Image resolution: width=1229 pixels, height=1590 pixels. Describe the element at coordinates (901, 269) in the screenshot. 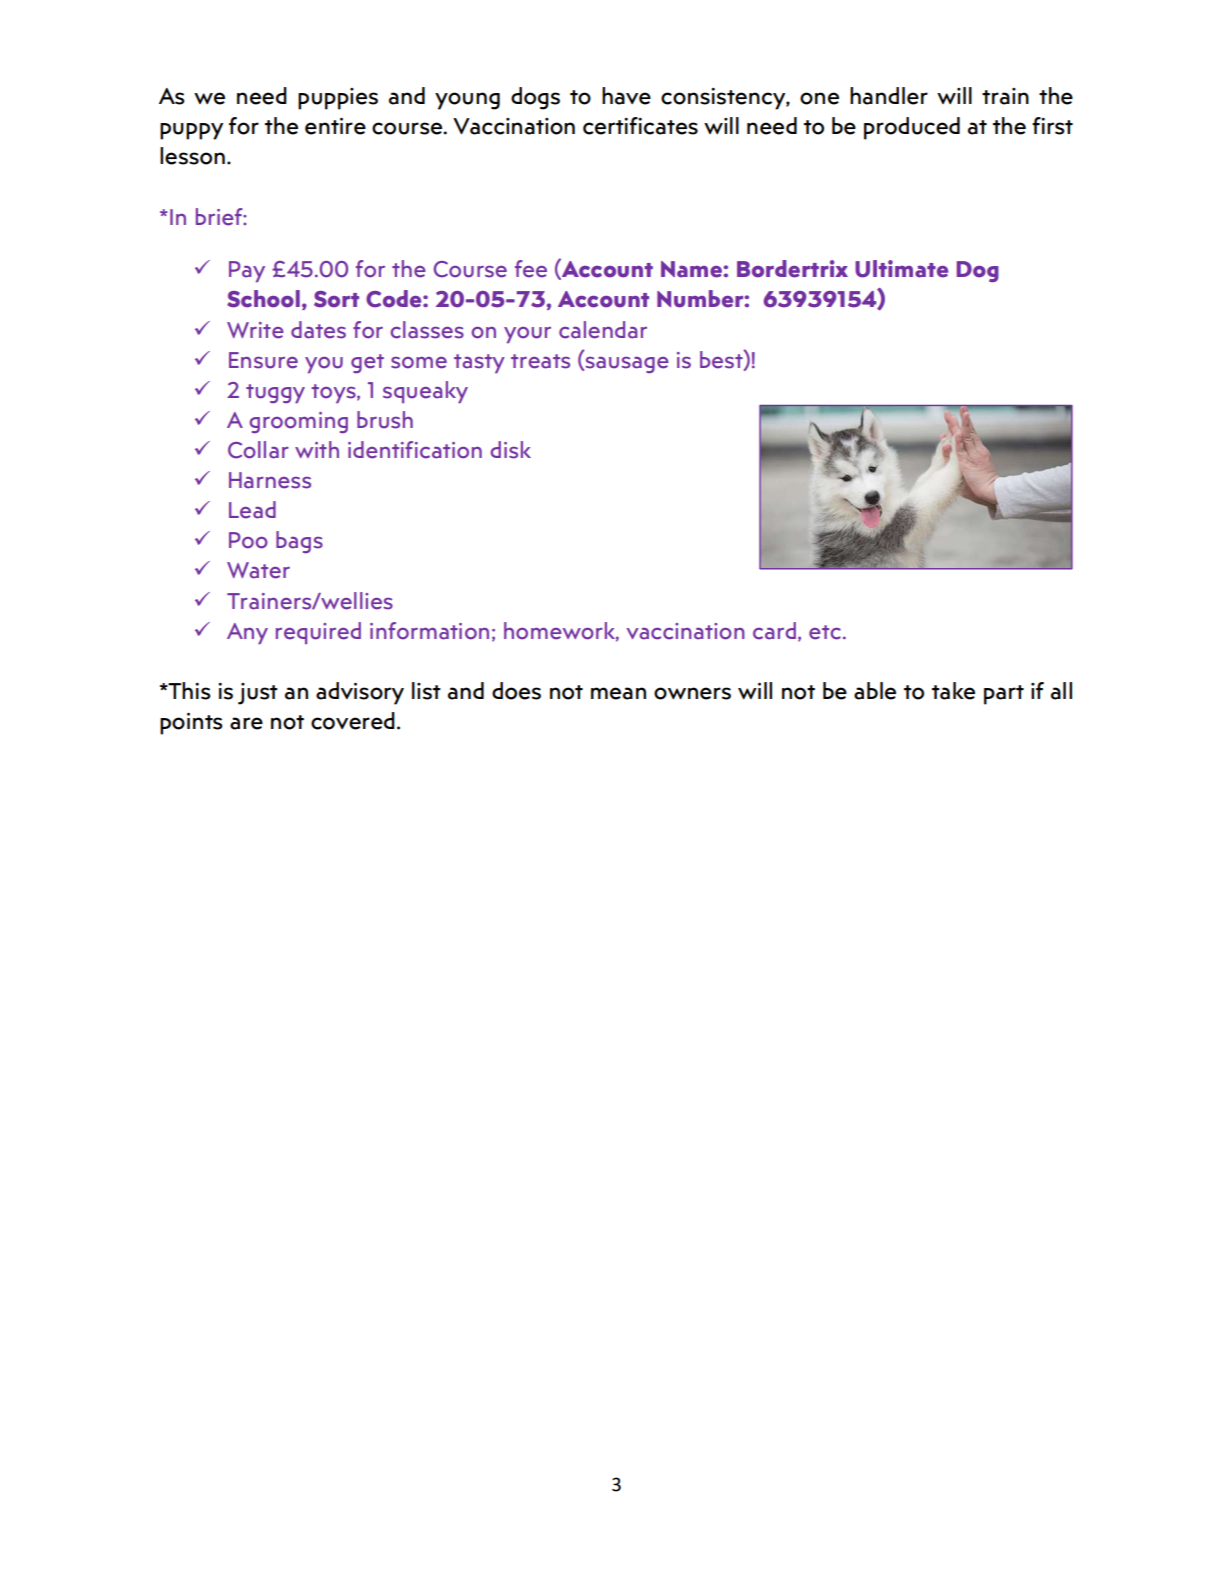

I see `Ultimate` at that location.
